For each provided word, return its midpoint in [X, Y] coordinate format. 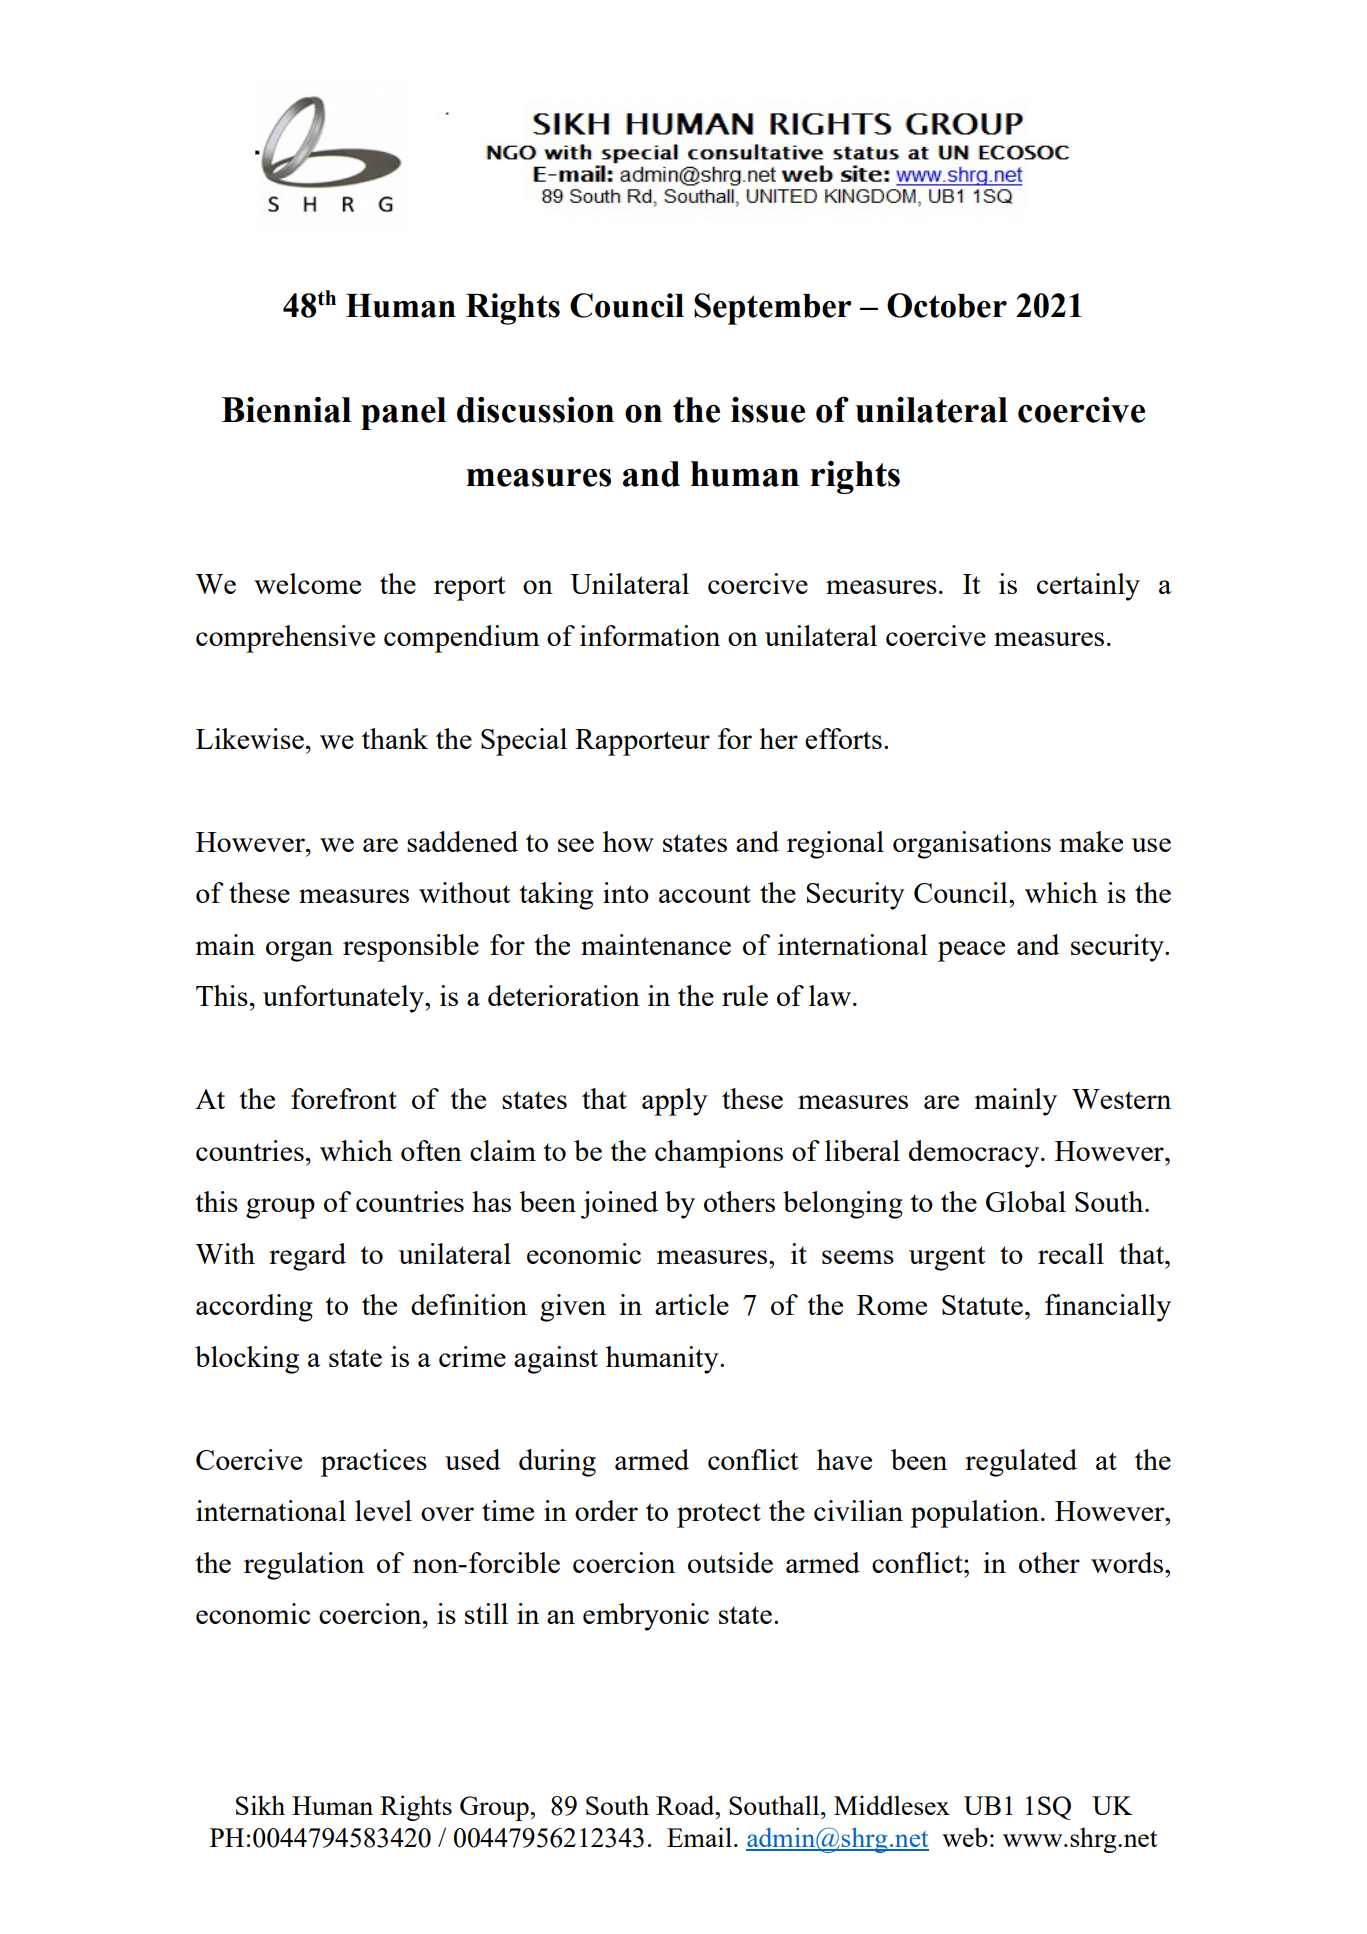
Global [1026, 1201]
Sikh [260, 1805]
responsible [411, 948]
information [650, 635]
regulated [1021, 1463]
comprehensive [285, 639]
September [773, 309]
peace [971, 951]
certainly [1088, 587]
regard [307, 1257]
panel [403, 413]
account [705, 894]
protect [719, 1515]
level [383, 1510]
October [947, 305]
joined [619, 1205]
